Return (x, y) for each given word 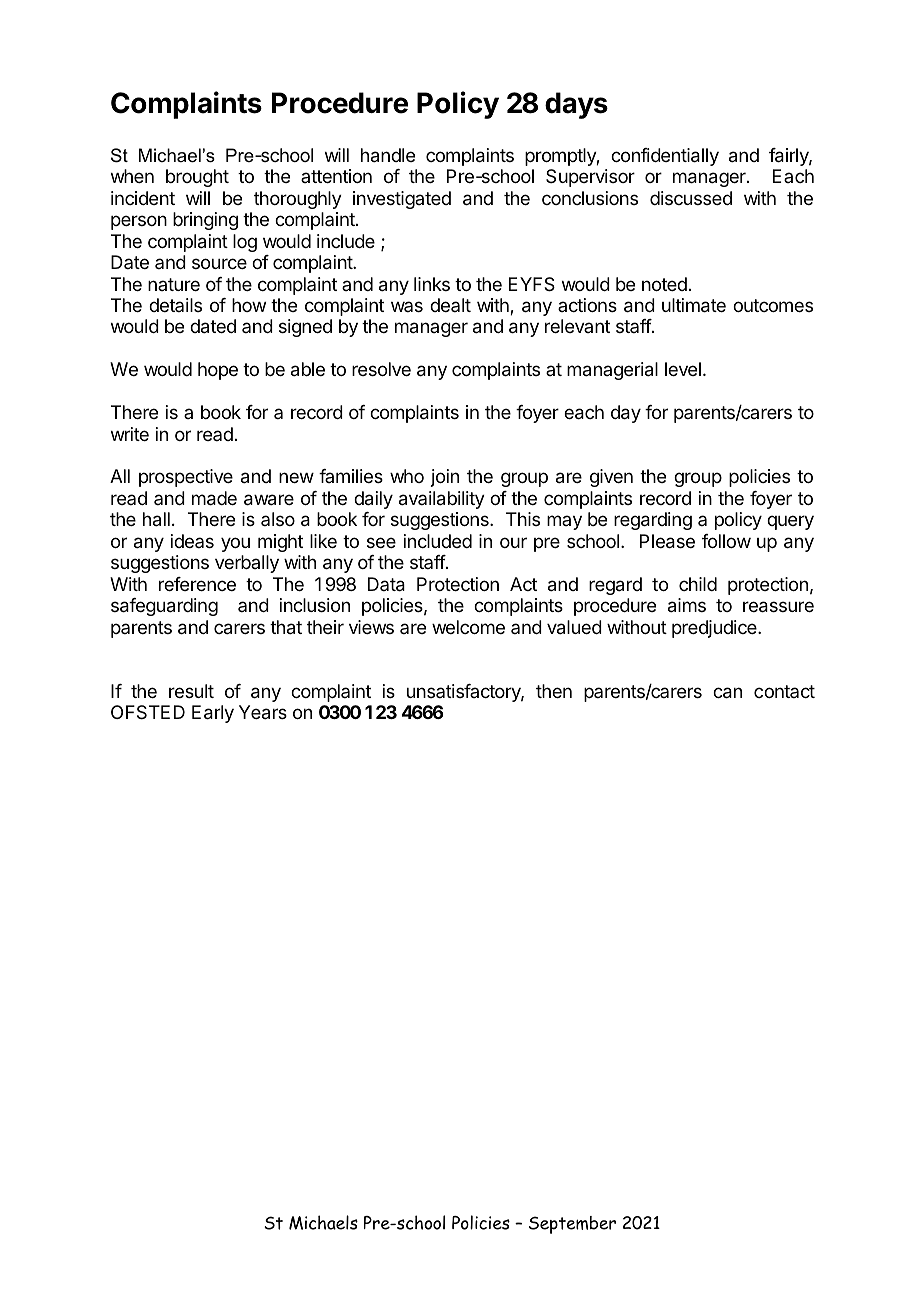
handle (388, 155)
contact (784, 691)
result (191, 691)
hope (218, 371)
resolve (381, 369)
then (554, 691)
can (727, 693)
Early (213, 714)
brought (197, 178)
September (572, 1225)
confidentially (665, 157)
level (683, 369)
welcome (468, 627)
